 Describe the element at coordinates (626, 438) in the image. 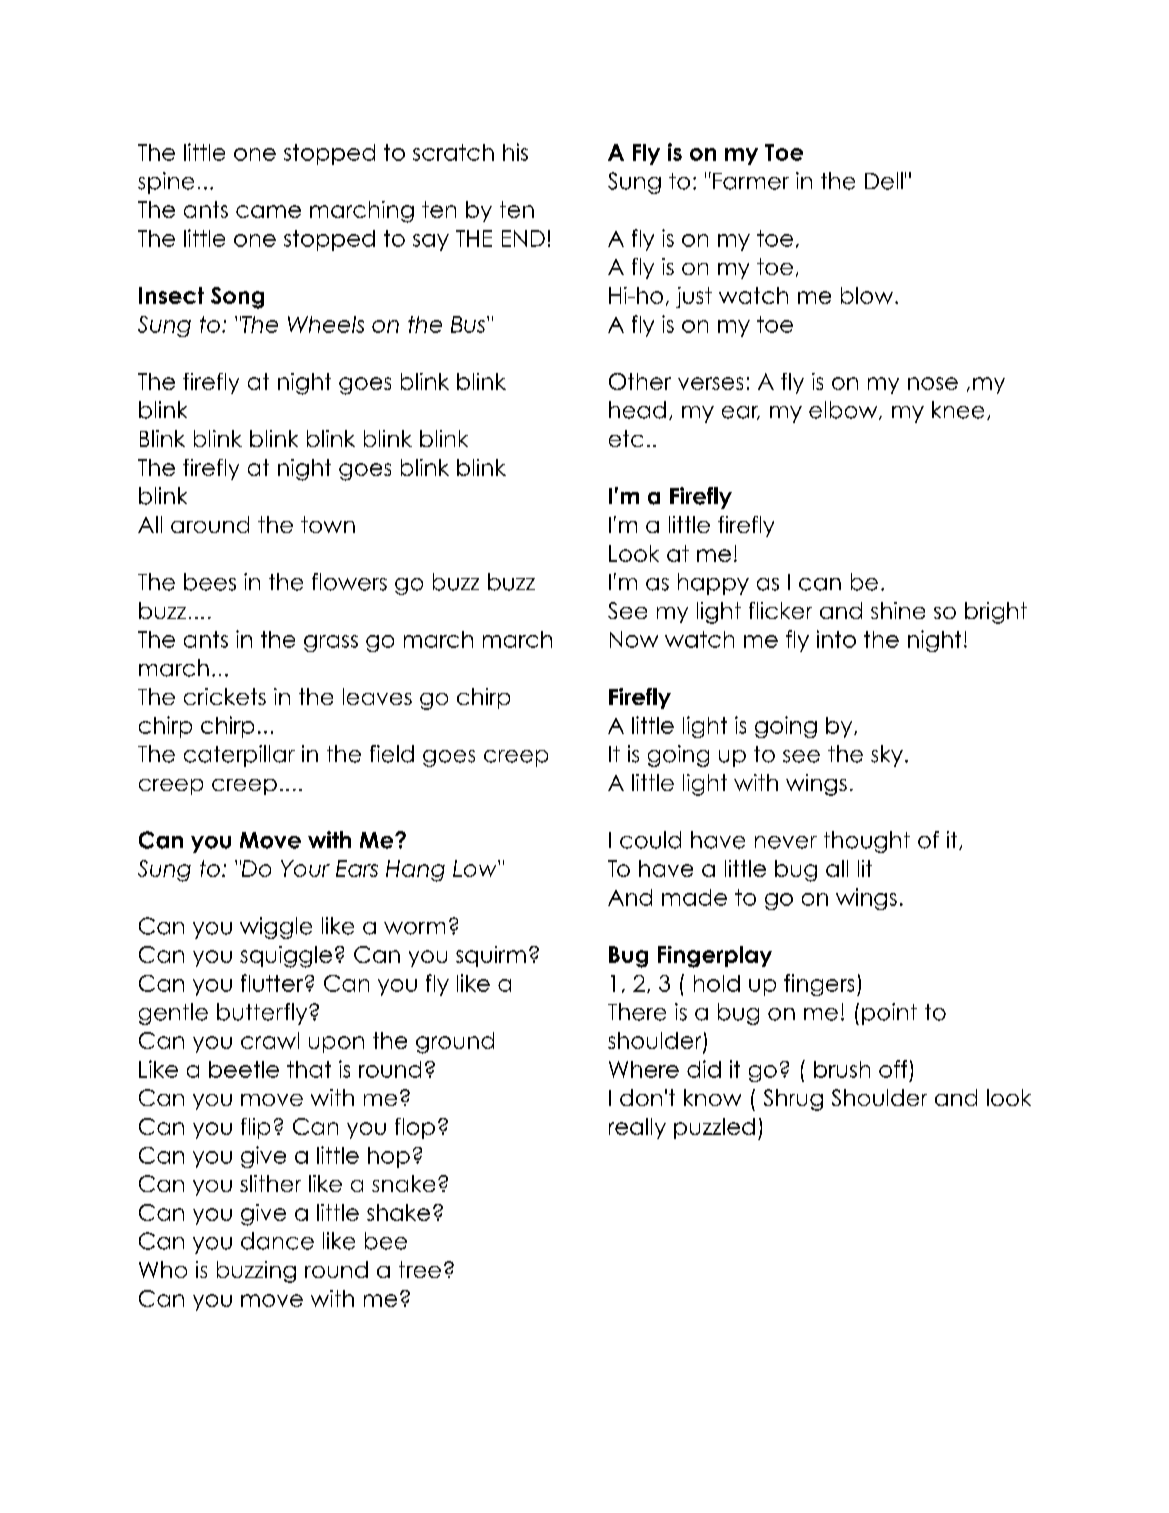

I see `etc` at that location.
